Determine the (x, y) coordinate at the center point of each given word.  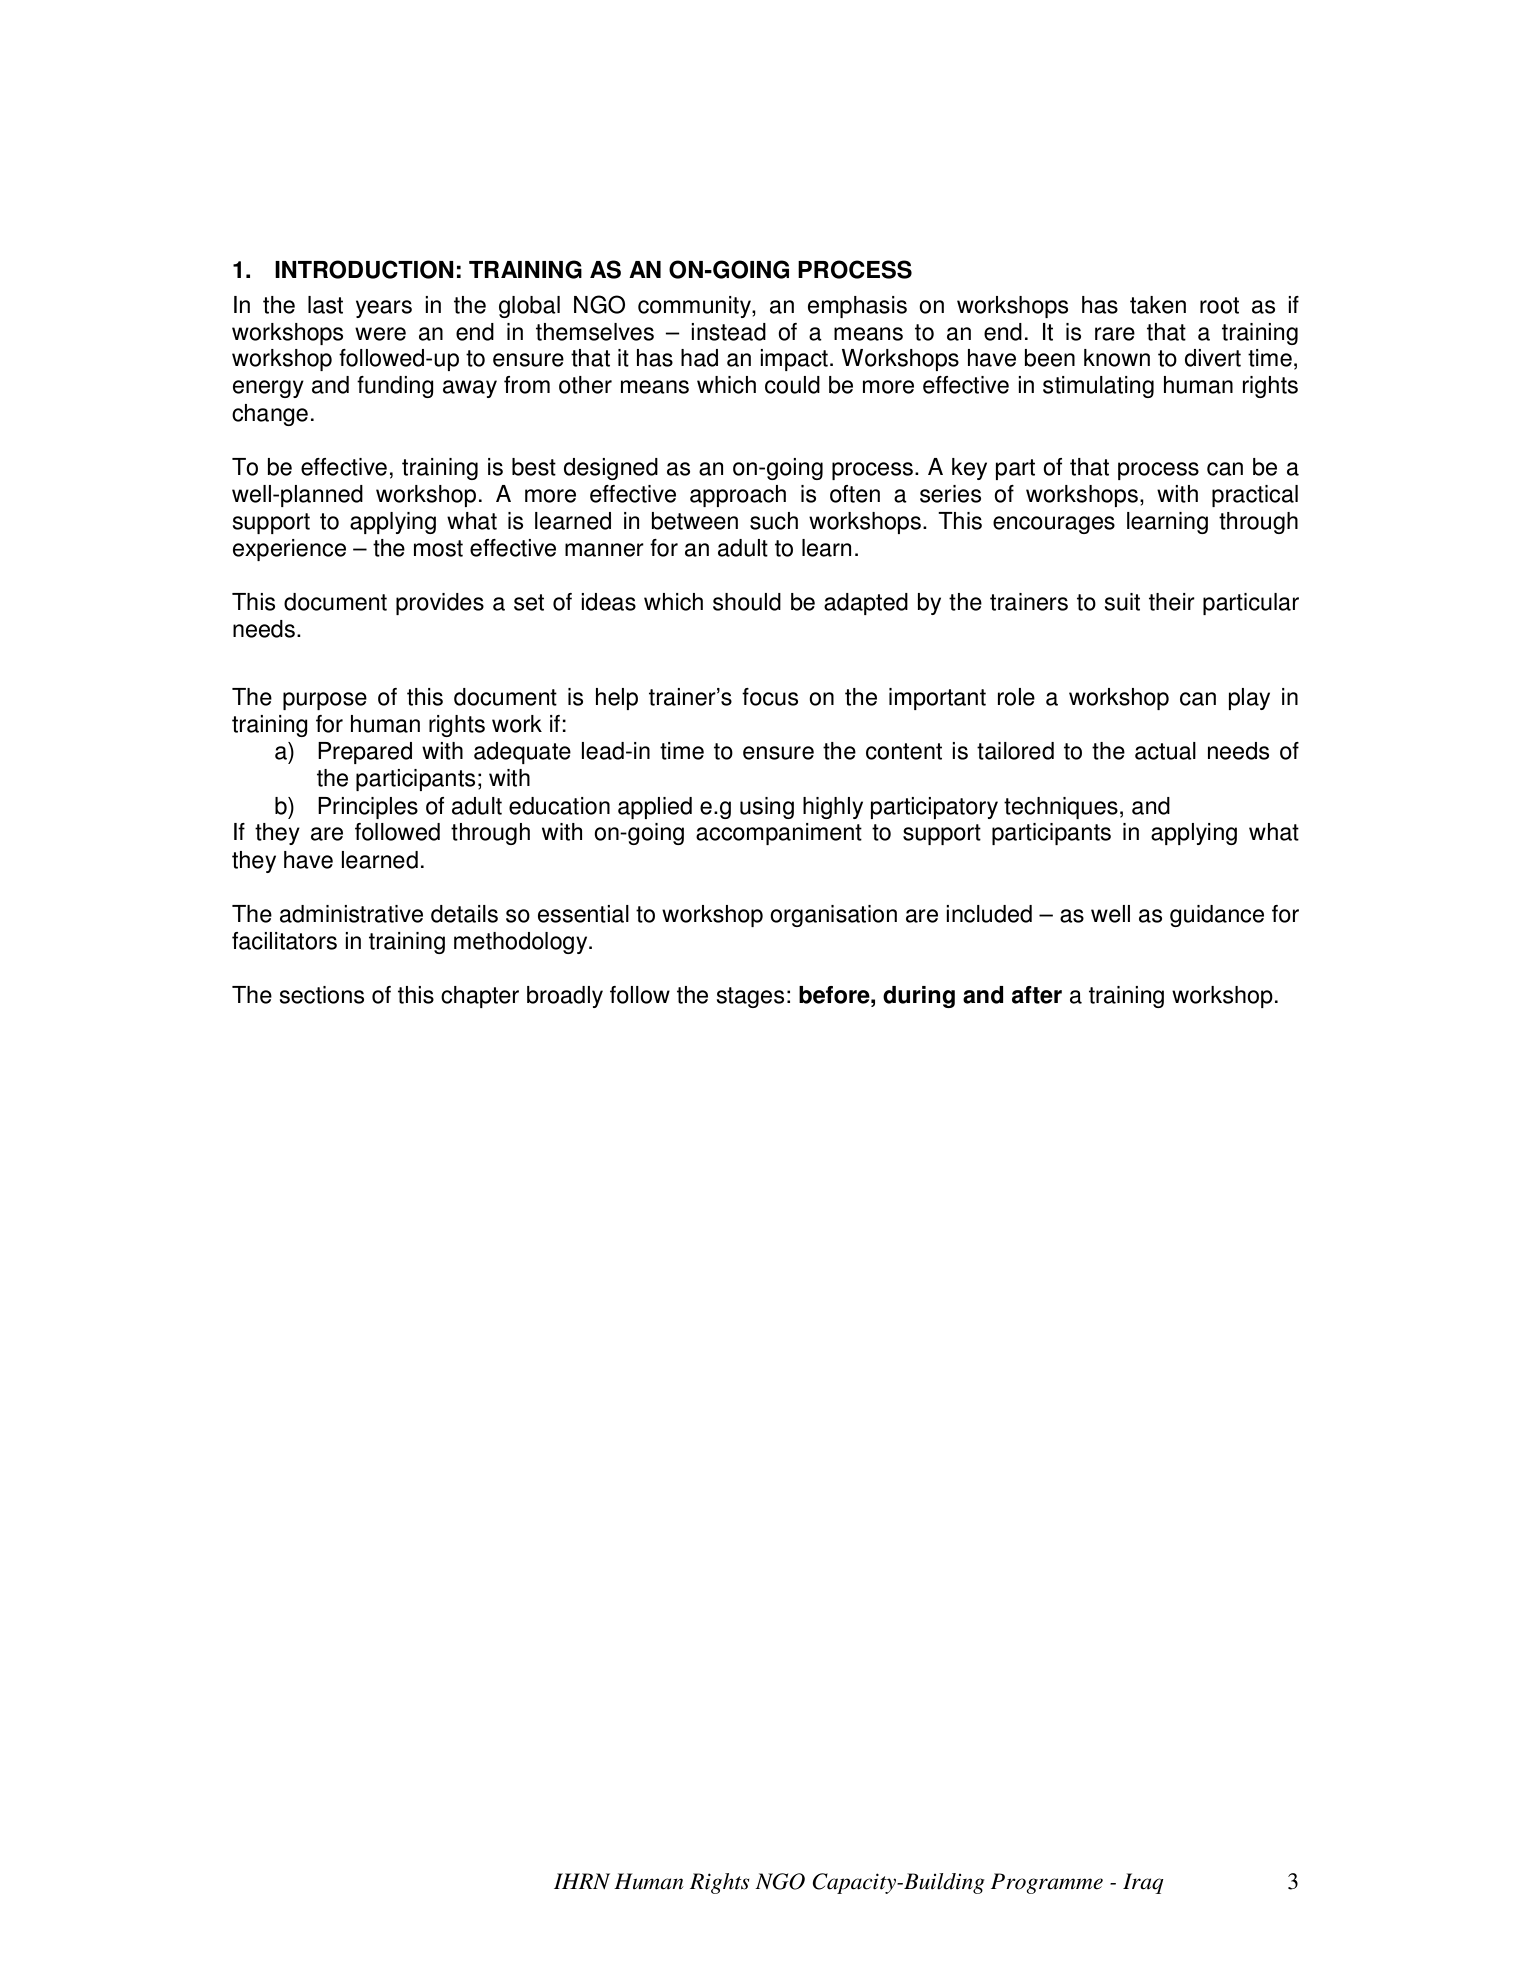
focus (770, 697)
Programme (1047, 1883)
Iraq (1143, 1883)
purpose (325, 701)
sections (322, 995)
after (1037, 995)
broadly (565, 997)
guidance (1217, 916)
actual (1165, 751)
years (384, 309)
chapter (480, 997)
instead (728, 332)
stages (750, 997)
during (919, 997)
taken (1158, 305)
